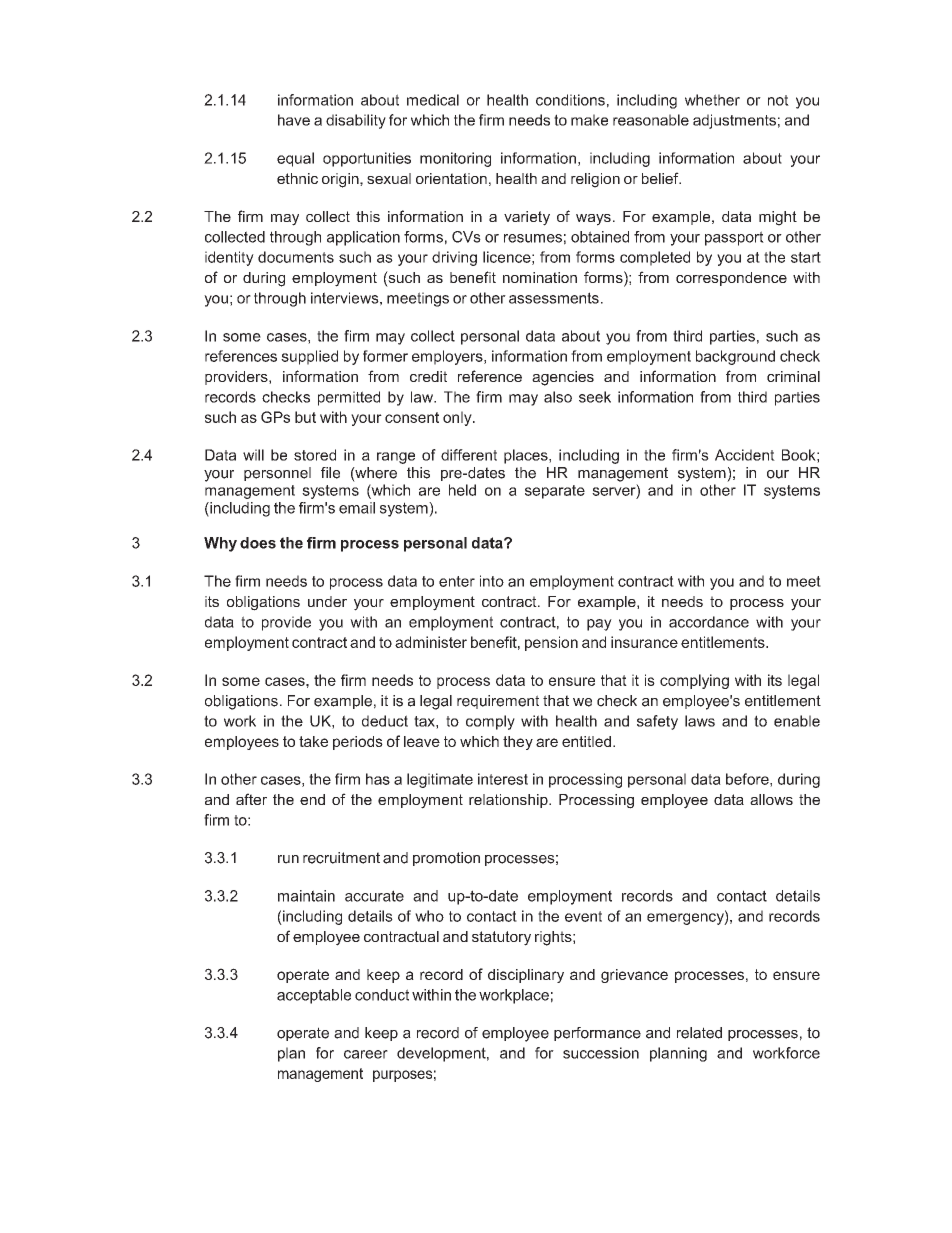 Image resolution: width=952 pixels, height=1233 pixels. Describe the element at coordinates (735, 357) in the screenshot. I see `background` at that location.
